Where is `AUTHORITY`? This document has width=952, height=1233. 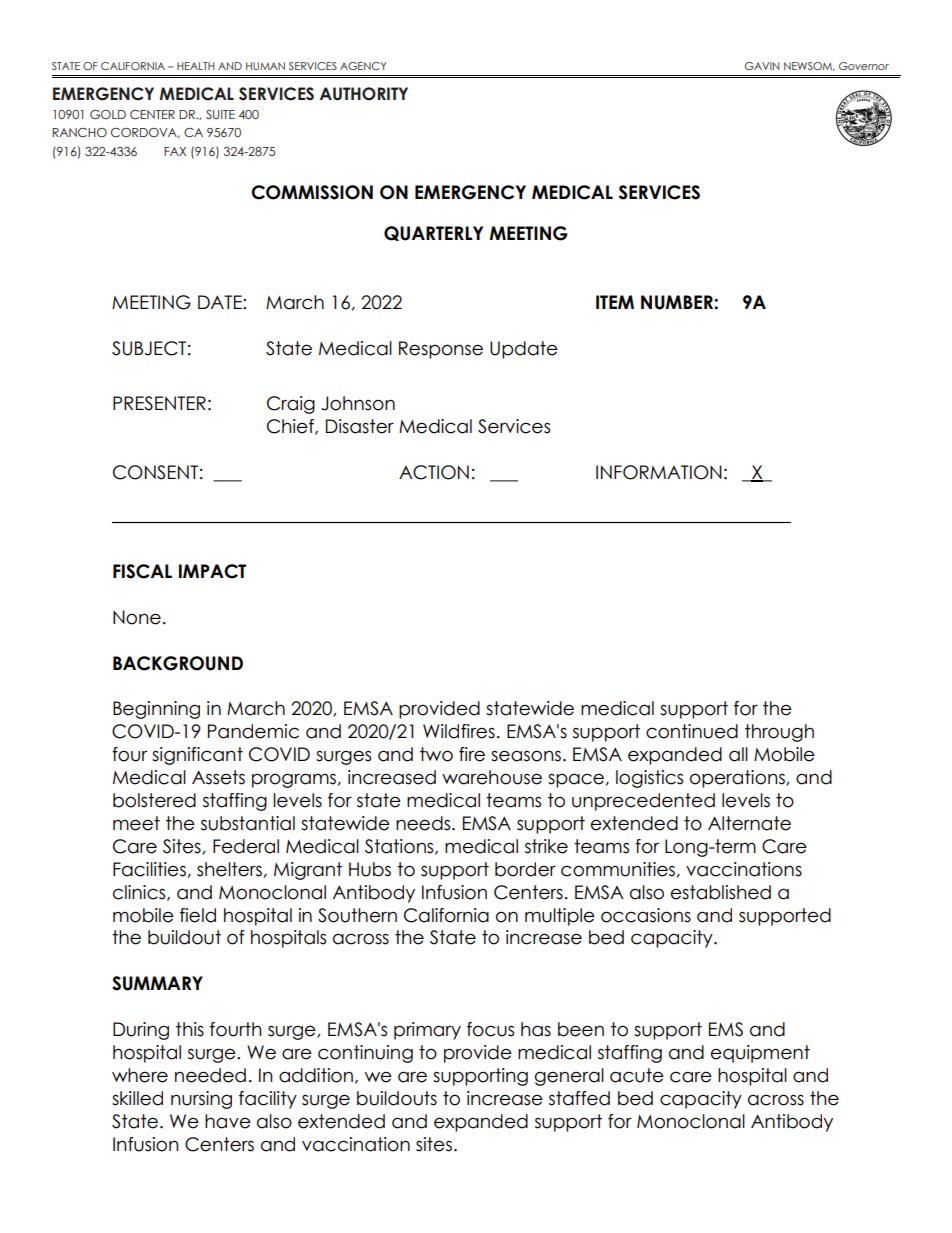 AUTHORITY is located at coordinates (364, 94).
